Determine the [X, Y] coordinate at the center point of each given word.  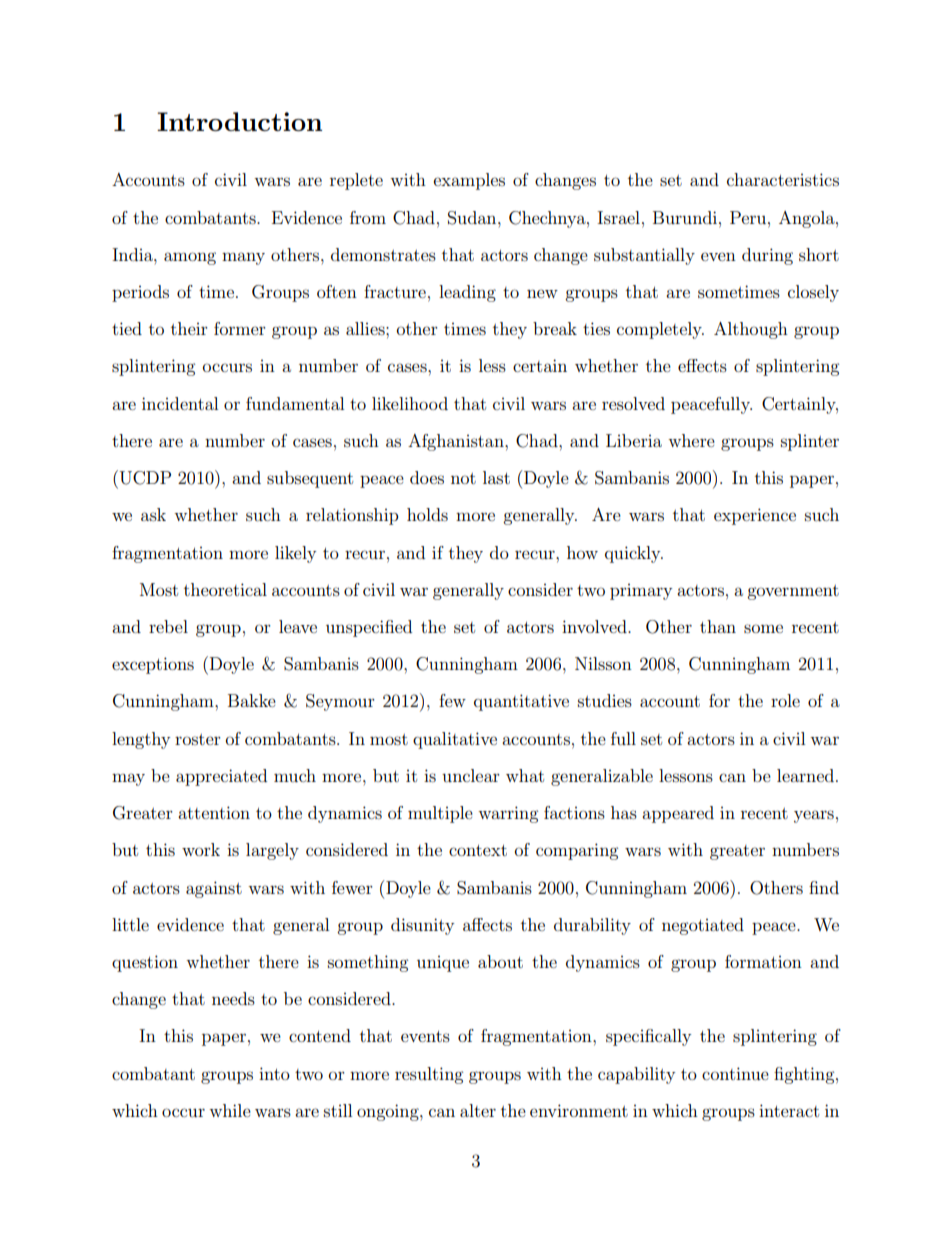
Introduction [239, 121]
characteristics [783, 179]
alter [478, 1110]
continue [735, 1073]
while [230, 1110]
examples [469, 181]
